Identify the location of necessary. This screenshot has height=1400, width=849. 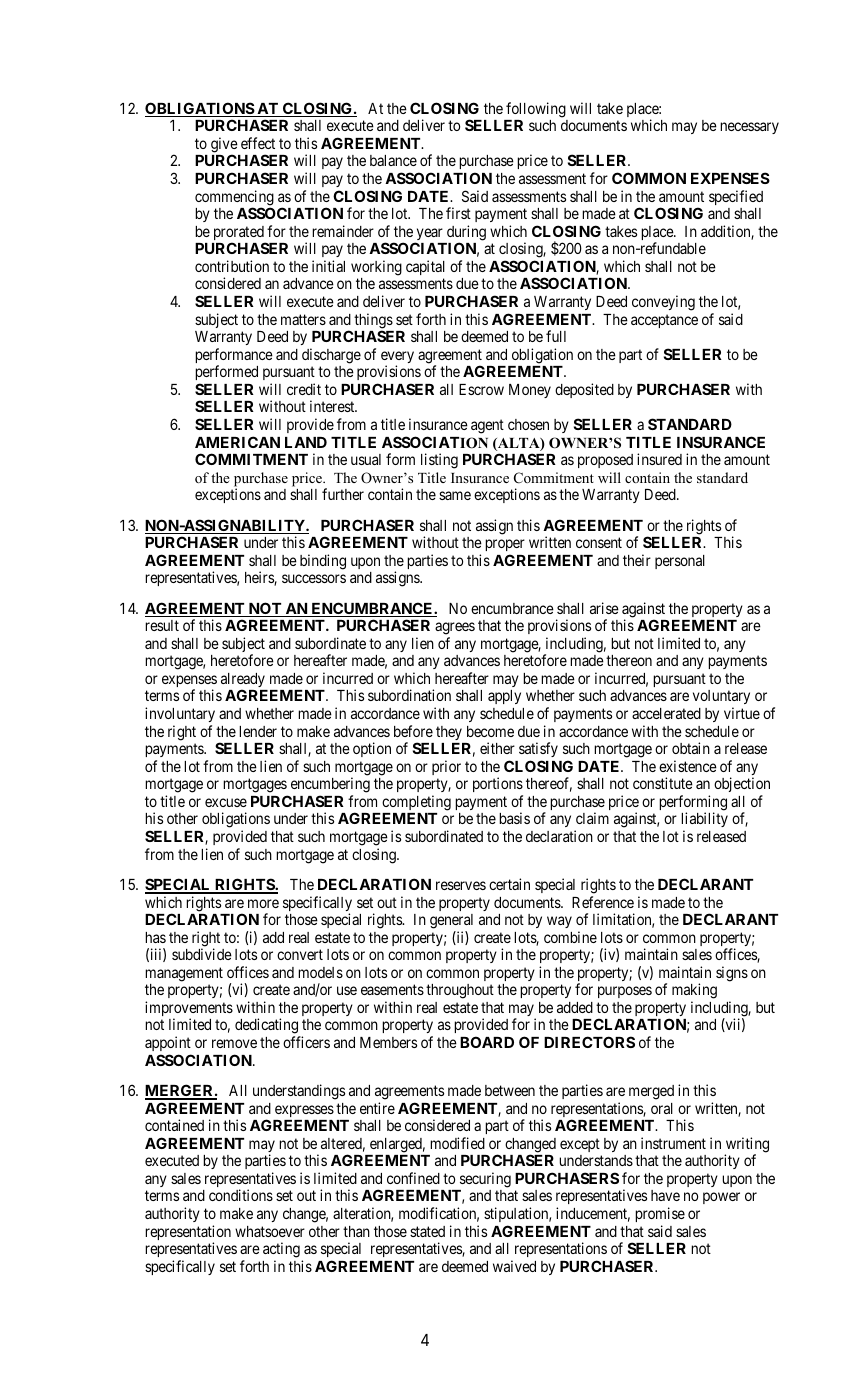
(749, 128).
